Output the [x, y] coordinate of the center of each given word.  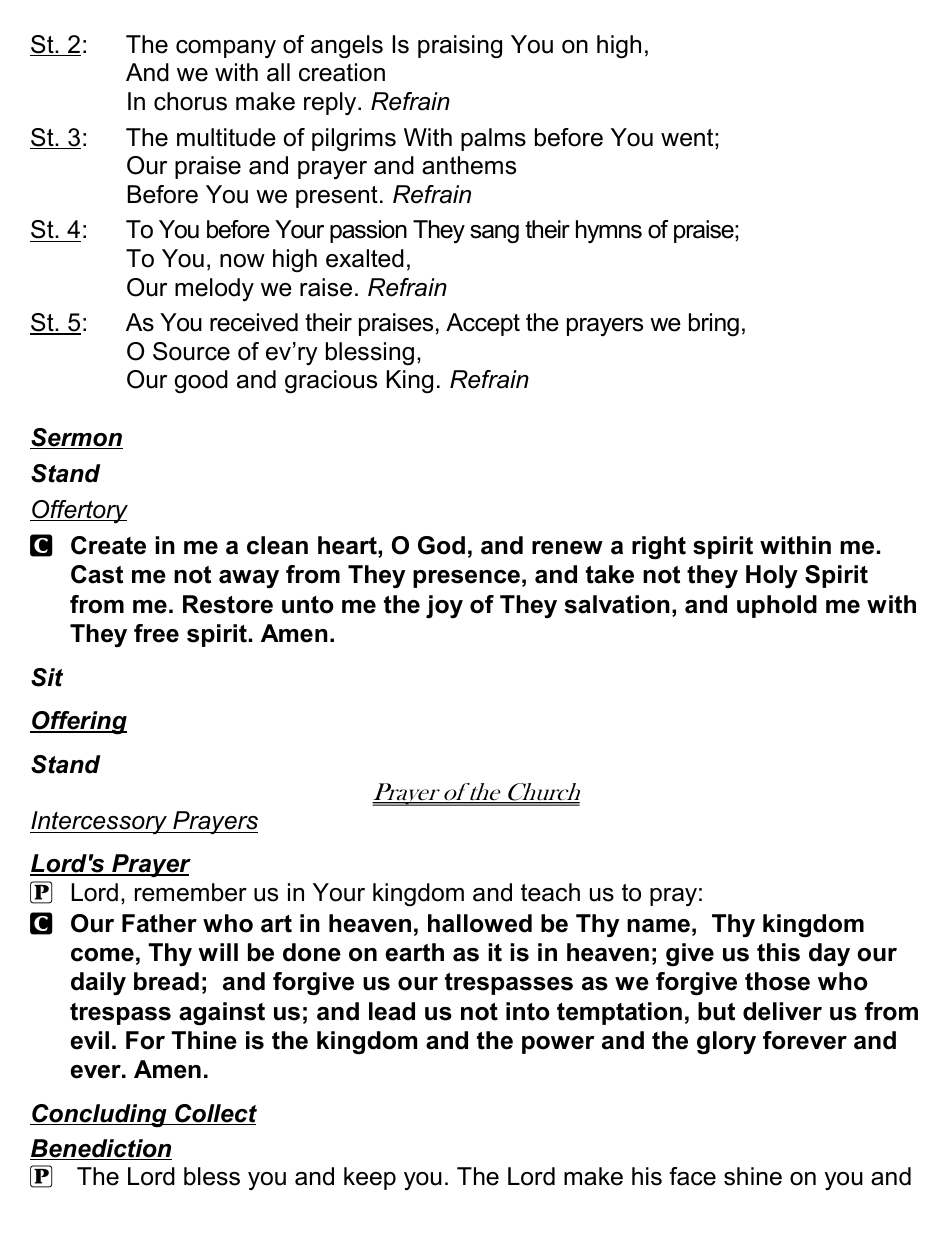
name [658, 926]
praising [460, 47]
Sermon [76, 438]
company [226, 49]
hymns [609, 231]
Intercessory [99, 822]
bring [714, 325]
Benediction [101, 1149]
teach [550, 892]
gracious [331, 382]
